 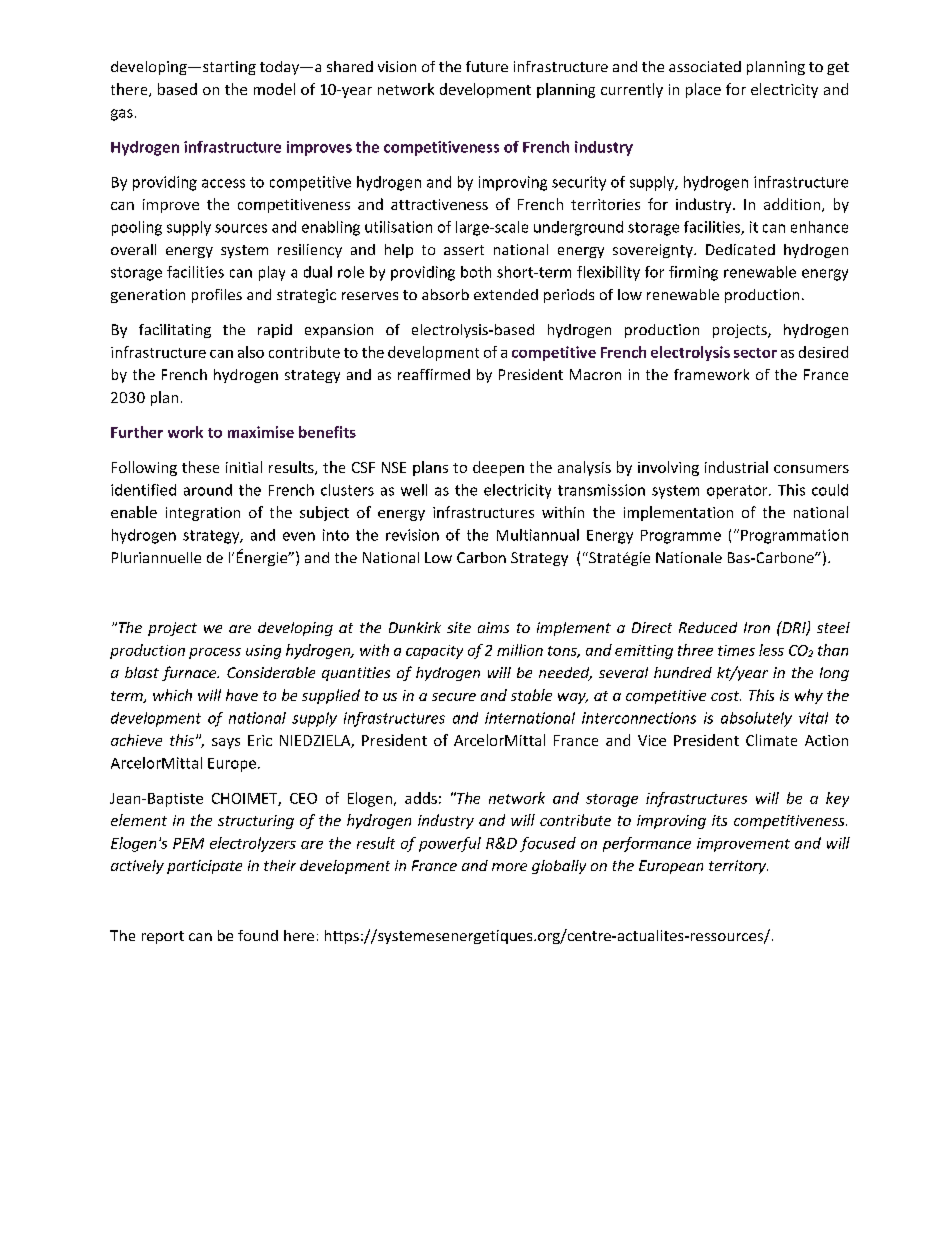 I want to click on report, so click(x=163, y=937).
